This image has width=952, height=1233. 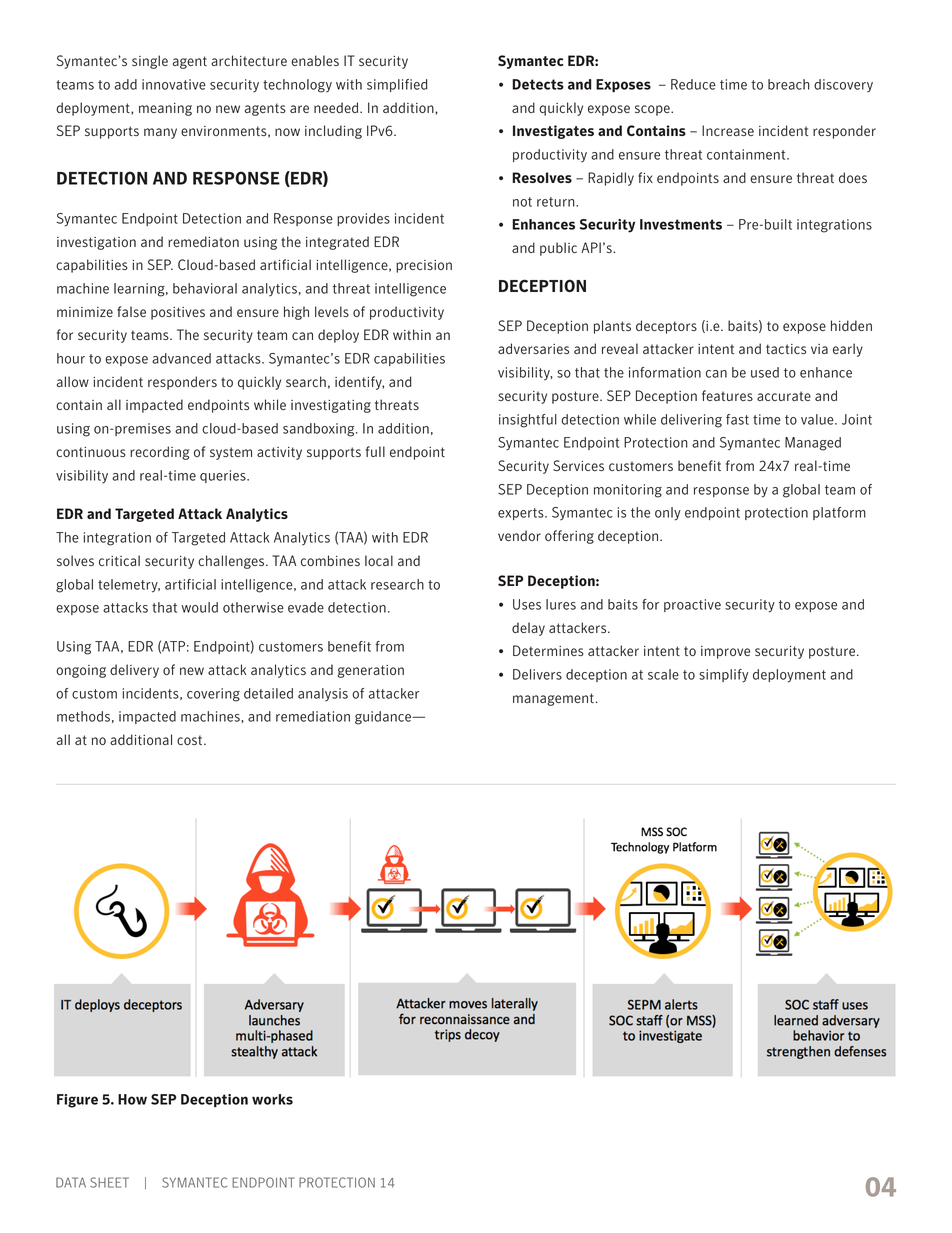 What do you see at coordinates (553, 699) in the image?
I see `management` at bounding box center [553, 699].
